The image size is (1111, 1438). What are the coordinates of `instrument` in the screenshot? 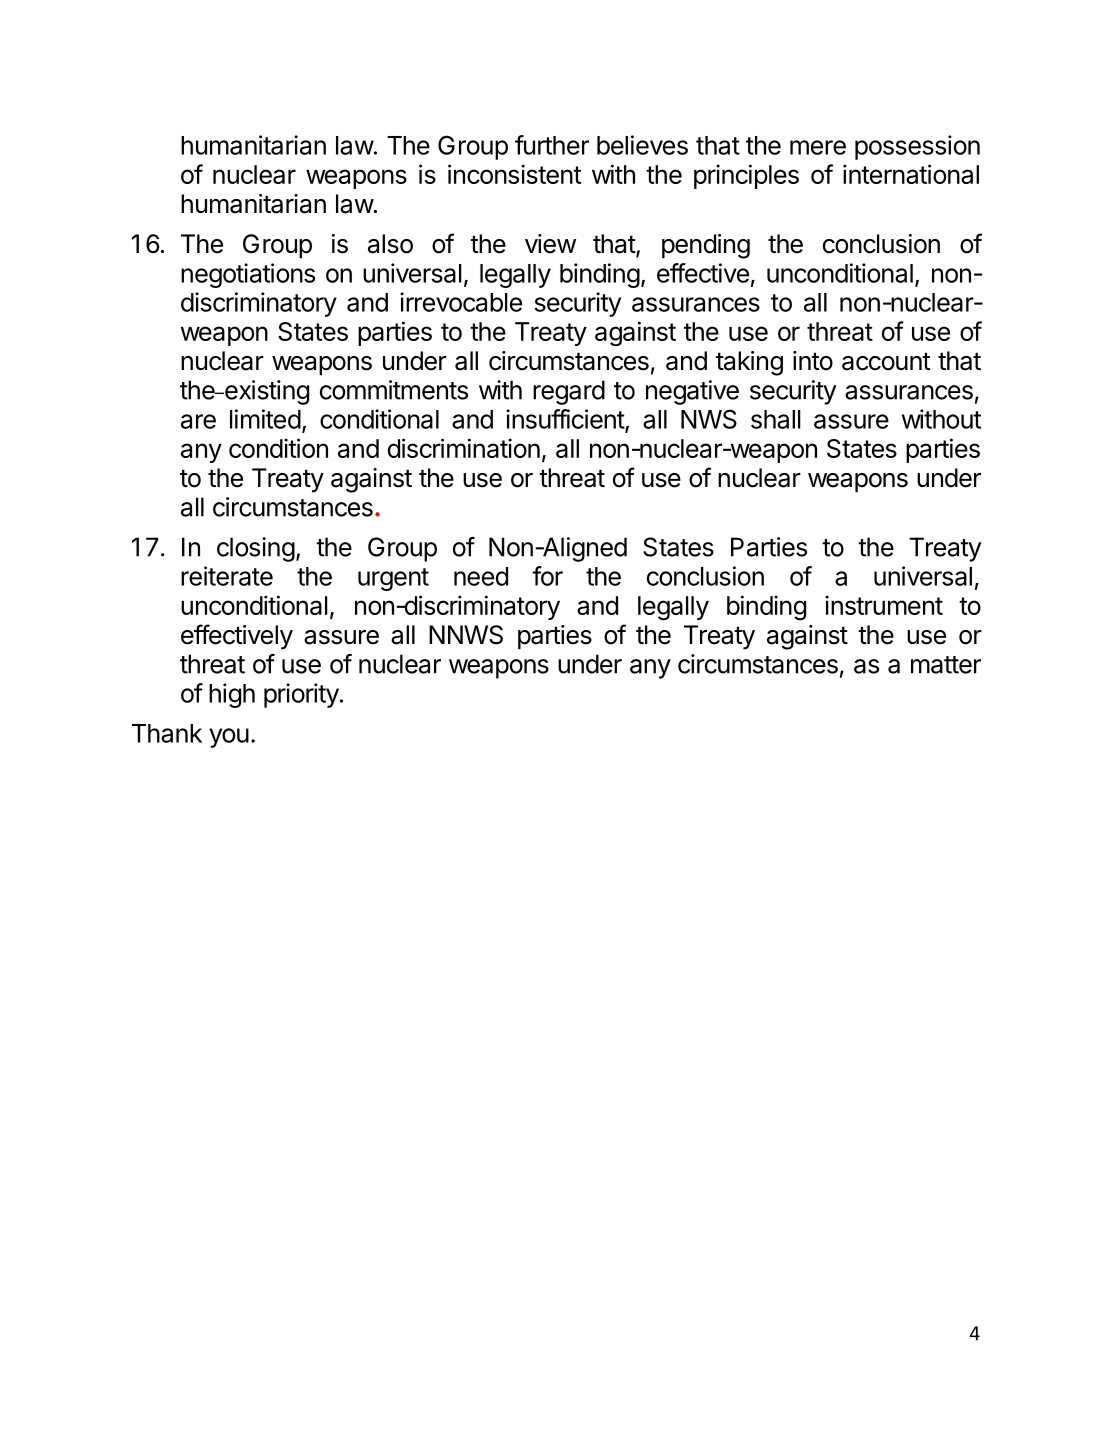 It's located at (884, 605).
